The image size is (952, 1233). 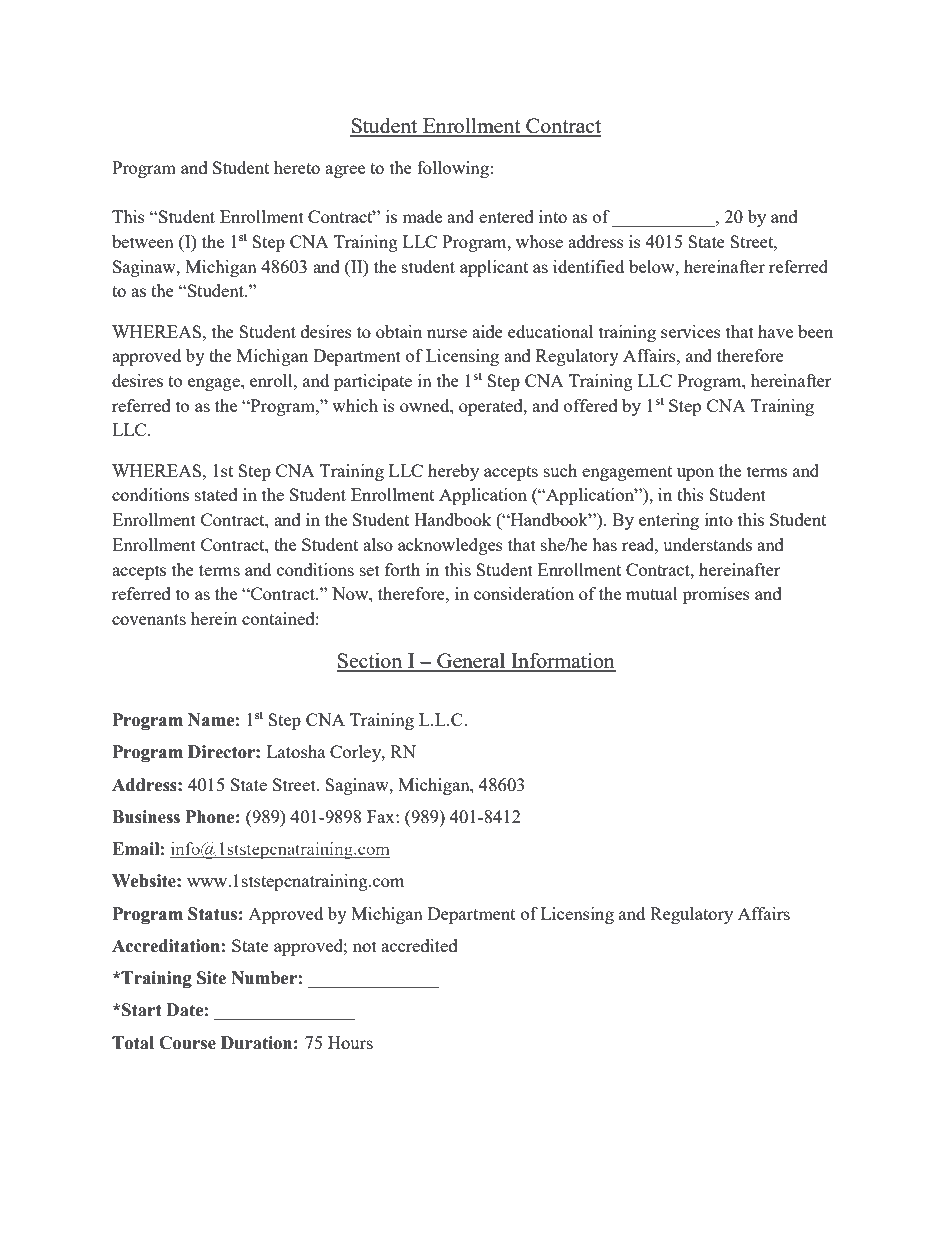 I want to click on hereto, so click(x=297, y=167).
